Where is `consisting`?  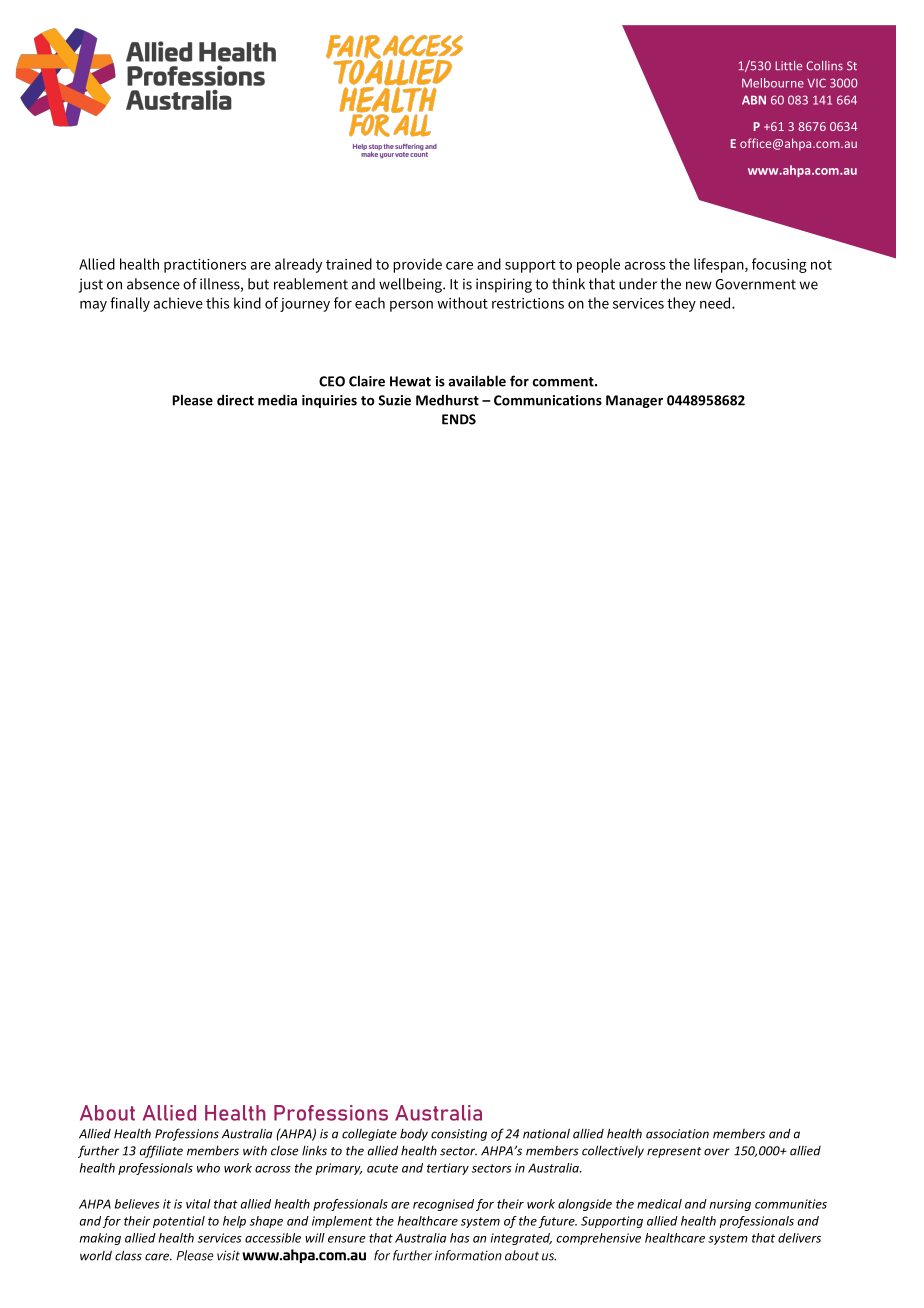 consisting is located at coordinates (459, 1135).
